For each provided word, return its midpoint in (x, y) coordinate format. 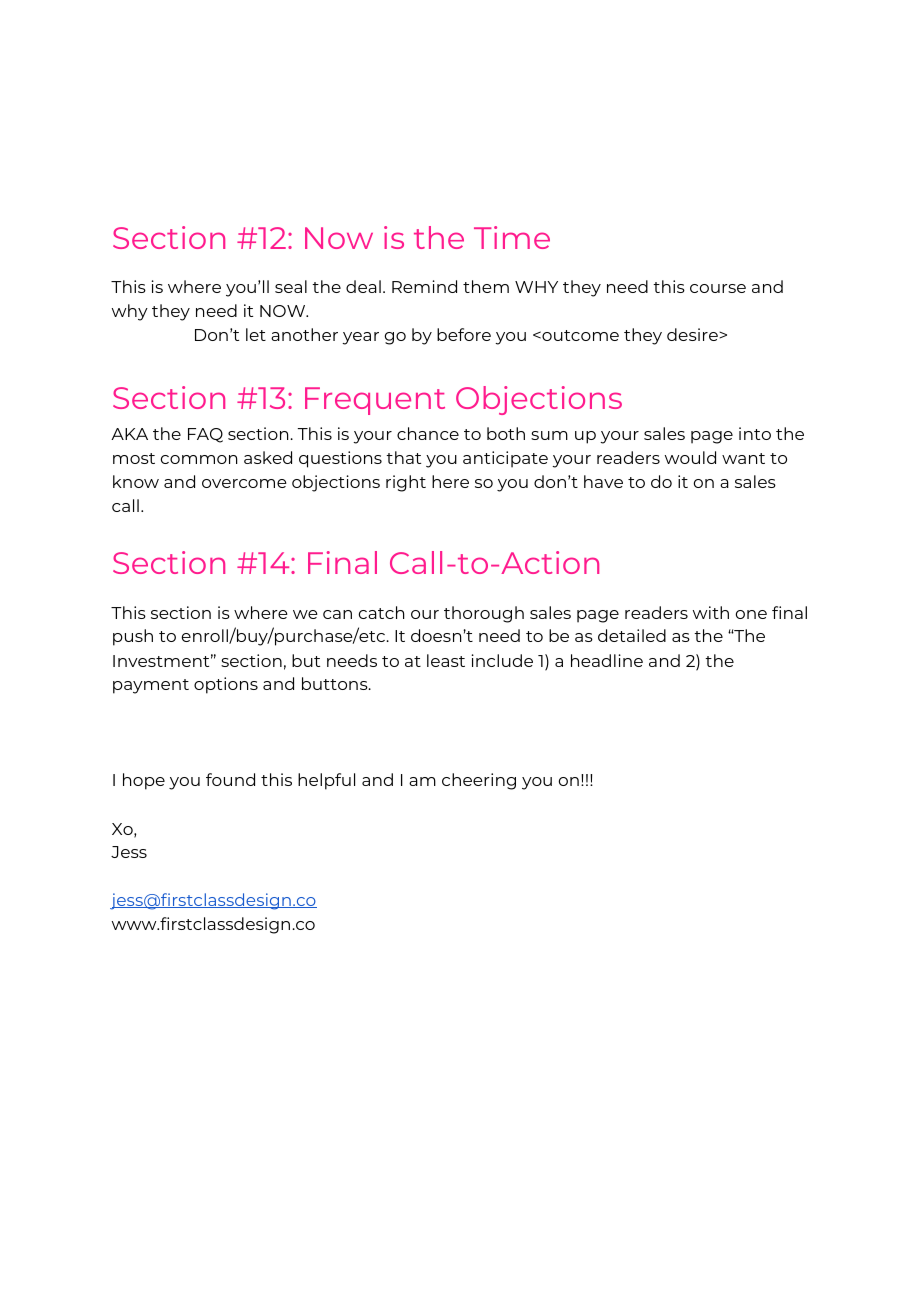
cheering (479, 781)
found (230, 779)
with (711, 612)
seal (291, 286)
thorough (484, 614)
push (133, 637)
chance (428, 433)
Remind (424, 286)
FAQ (205, 435)
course (718, 288)
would (690, 457)
